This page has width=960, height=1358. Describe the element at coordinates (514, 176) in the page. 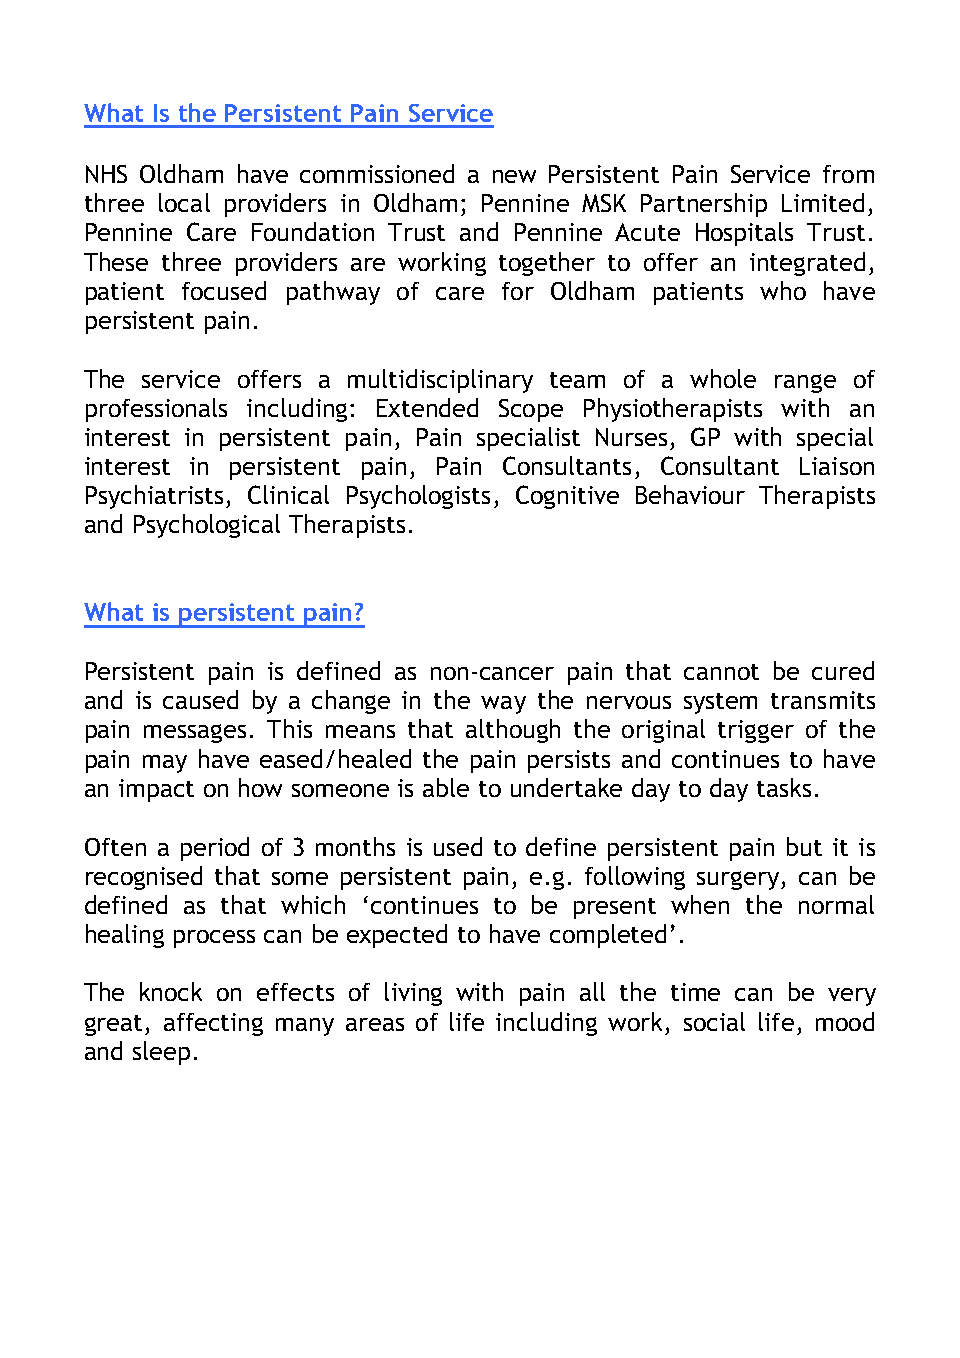

I see `new` at that location.
